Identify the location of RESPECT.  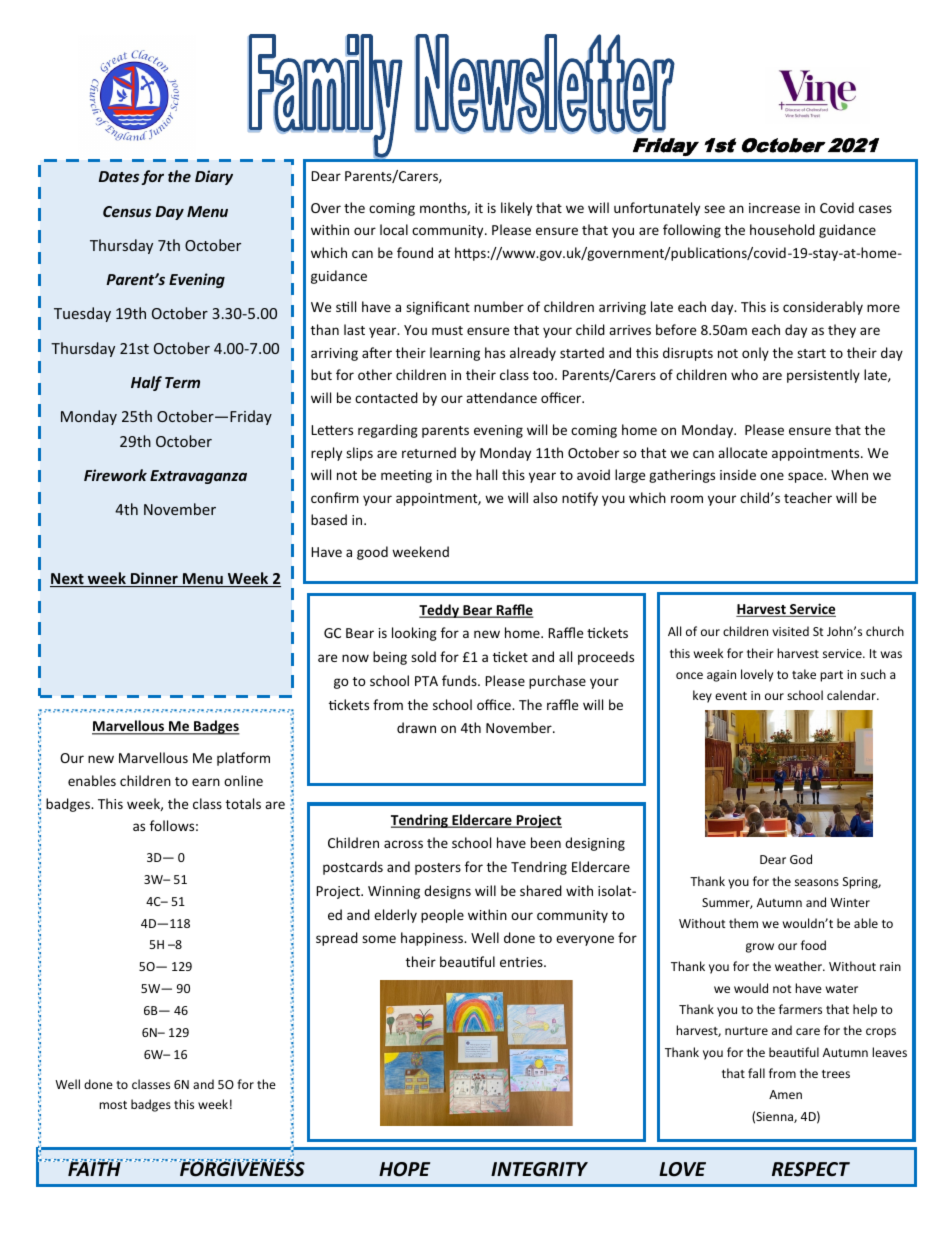
(811, 1169).
